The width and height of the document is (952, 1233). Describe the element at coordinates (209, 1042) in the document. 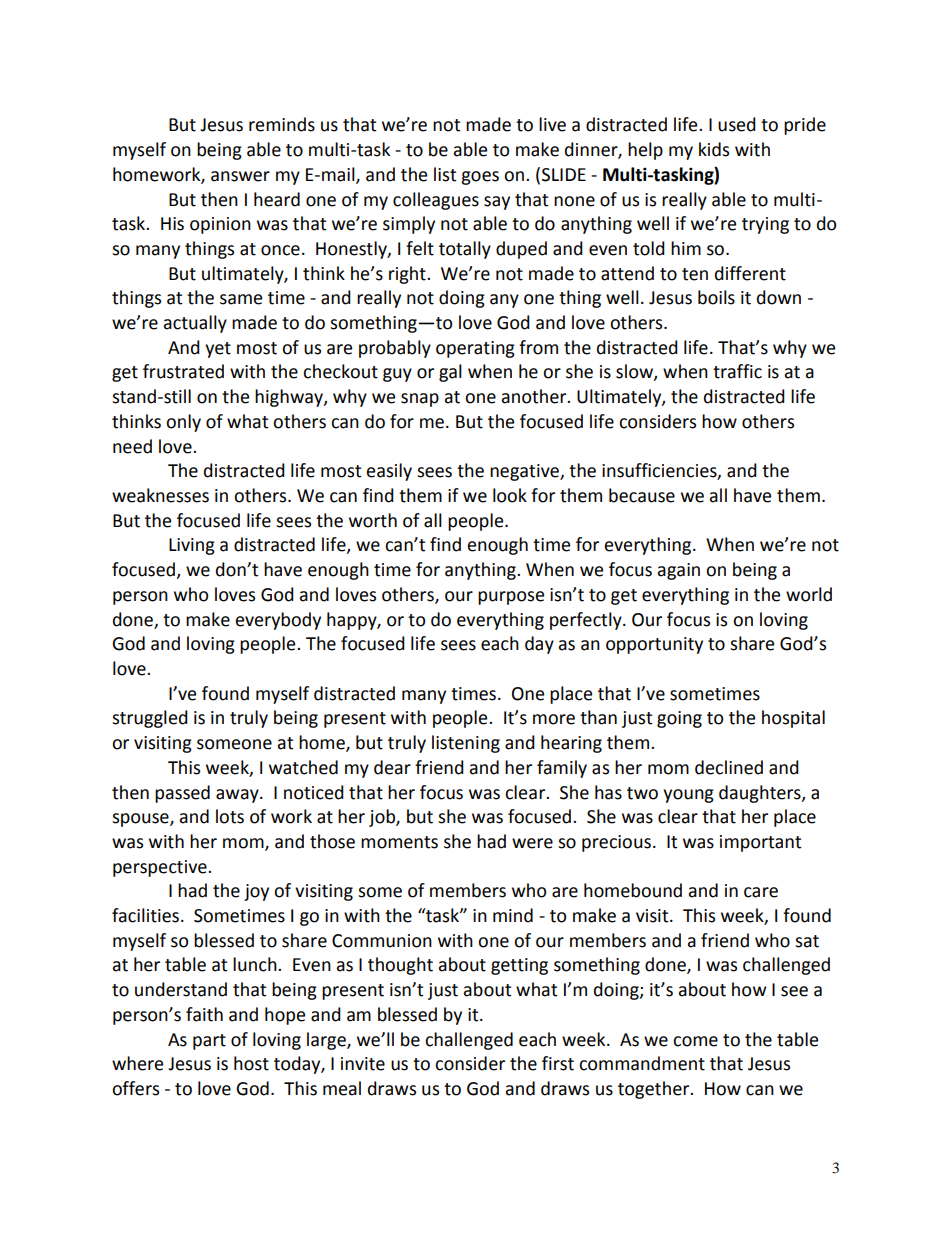

I see `part` at that location.
